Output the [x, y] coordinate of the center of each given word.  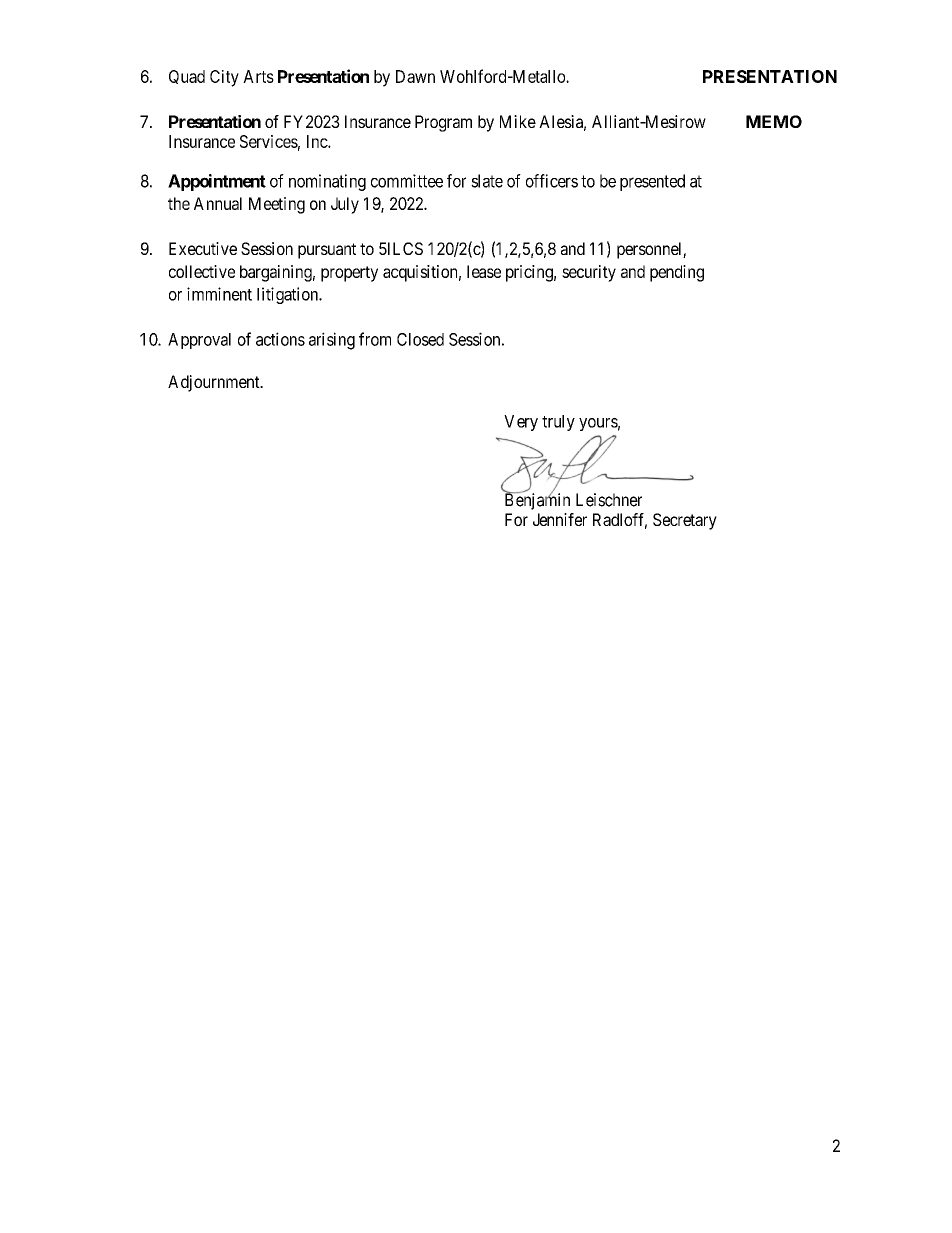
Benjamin [537, 501]
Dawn [415, 76]
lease [484, 271]
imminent [219, 294]
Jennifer [560, 519]
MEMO [774, 121]
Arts [258, 76]
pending [677, 273]
